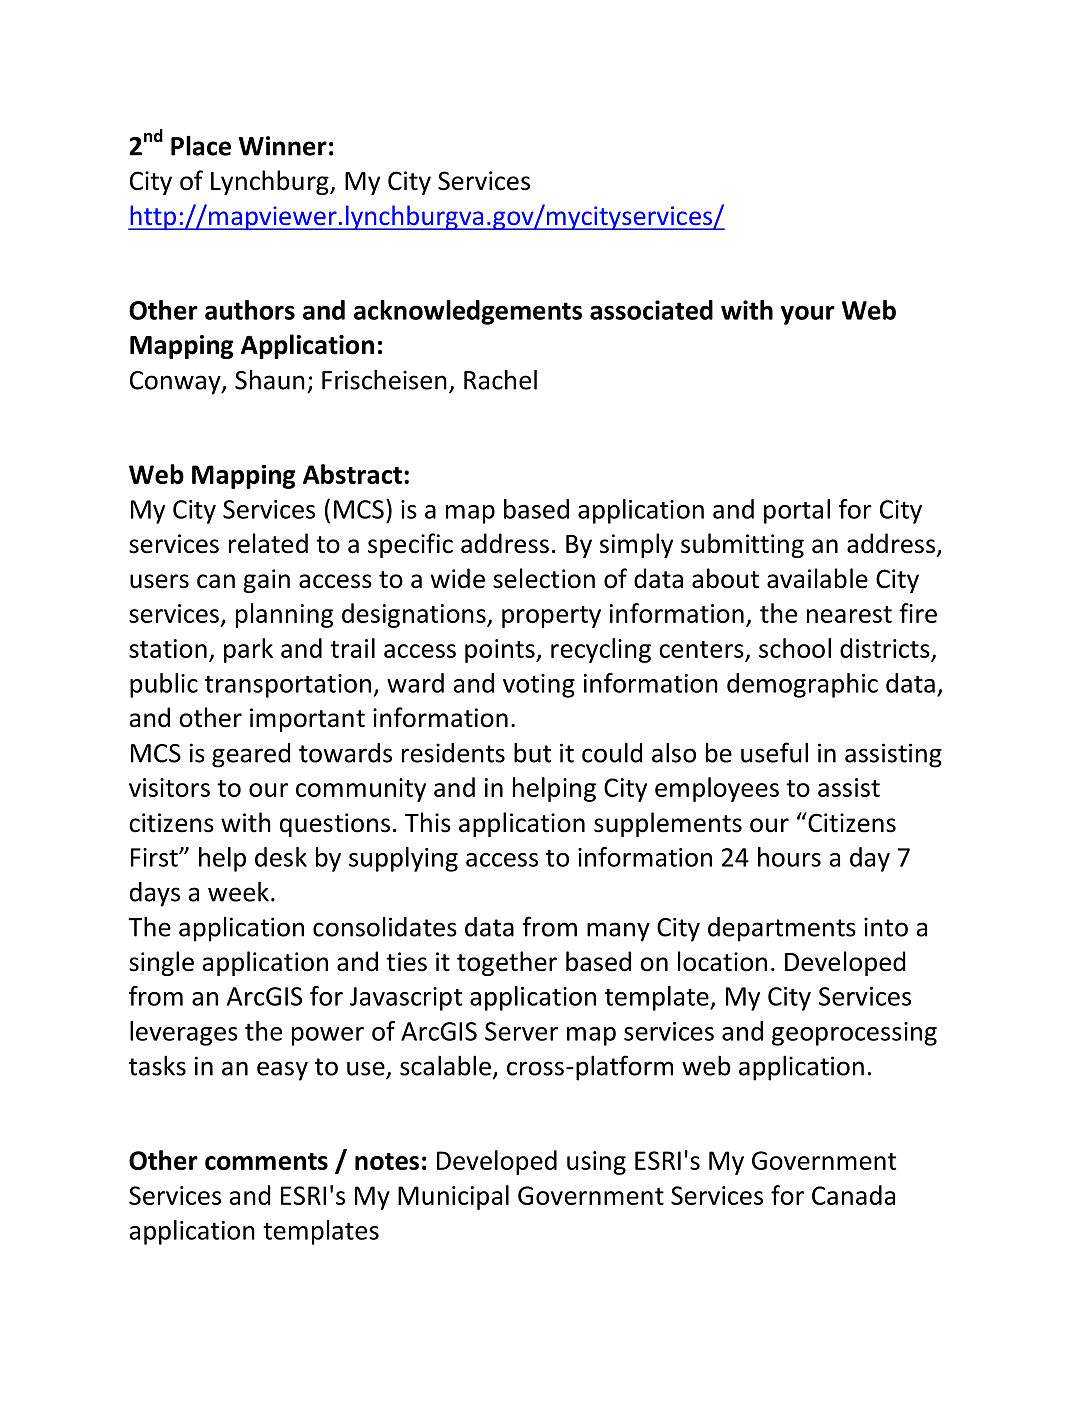 Image resolution: width=1091 pixels, height=1411 pixels. Describe the element at coordinates (428, 822) in the screenshot. I see `This` at that location.
